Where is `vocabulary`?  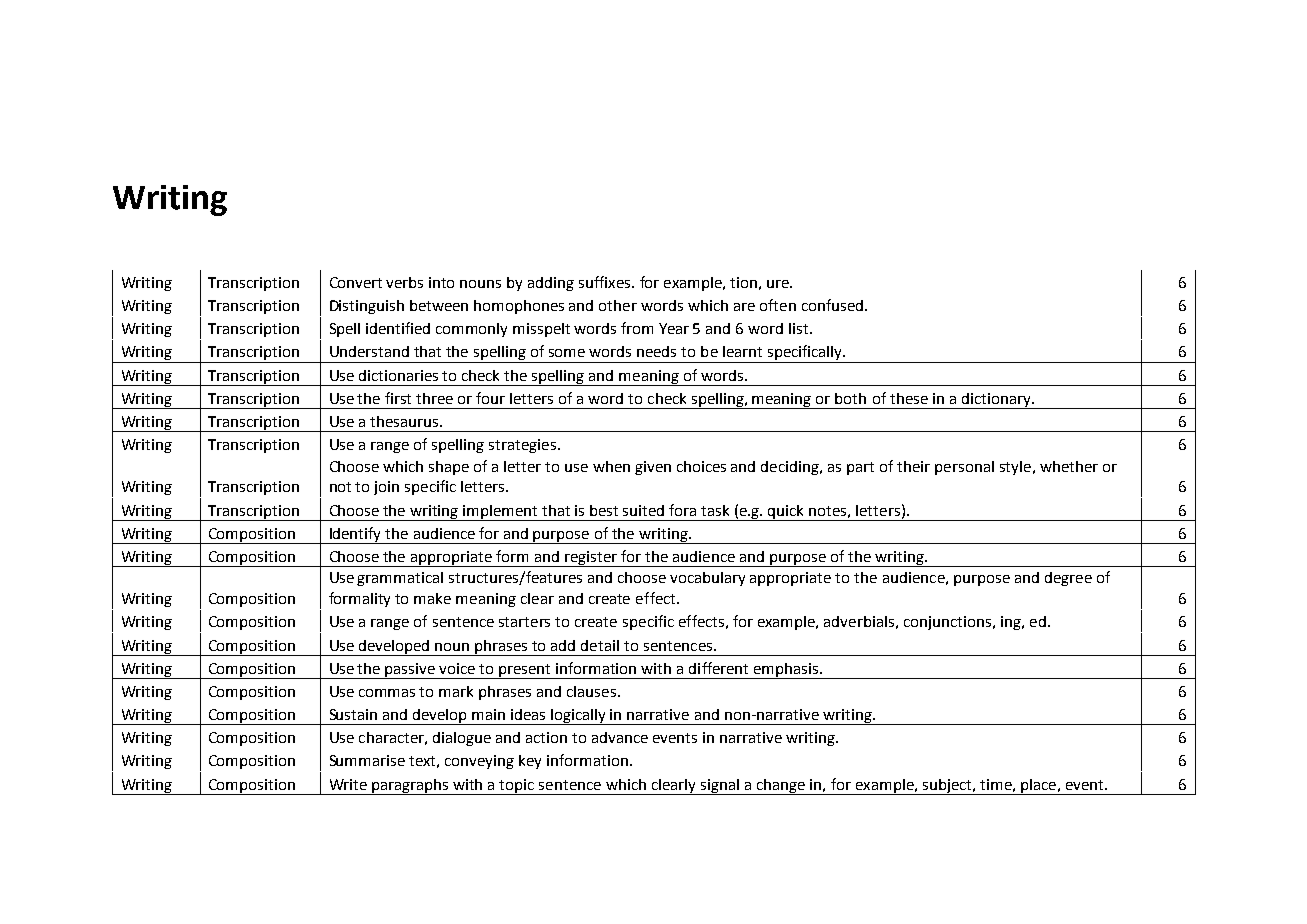
vocabulary is located at coordinates (707, 579).
